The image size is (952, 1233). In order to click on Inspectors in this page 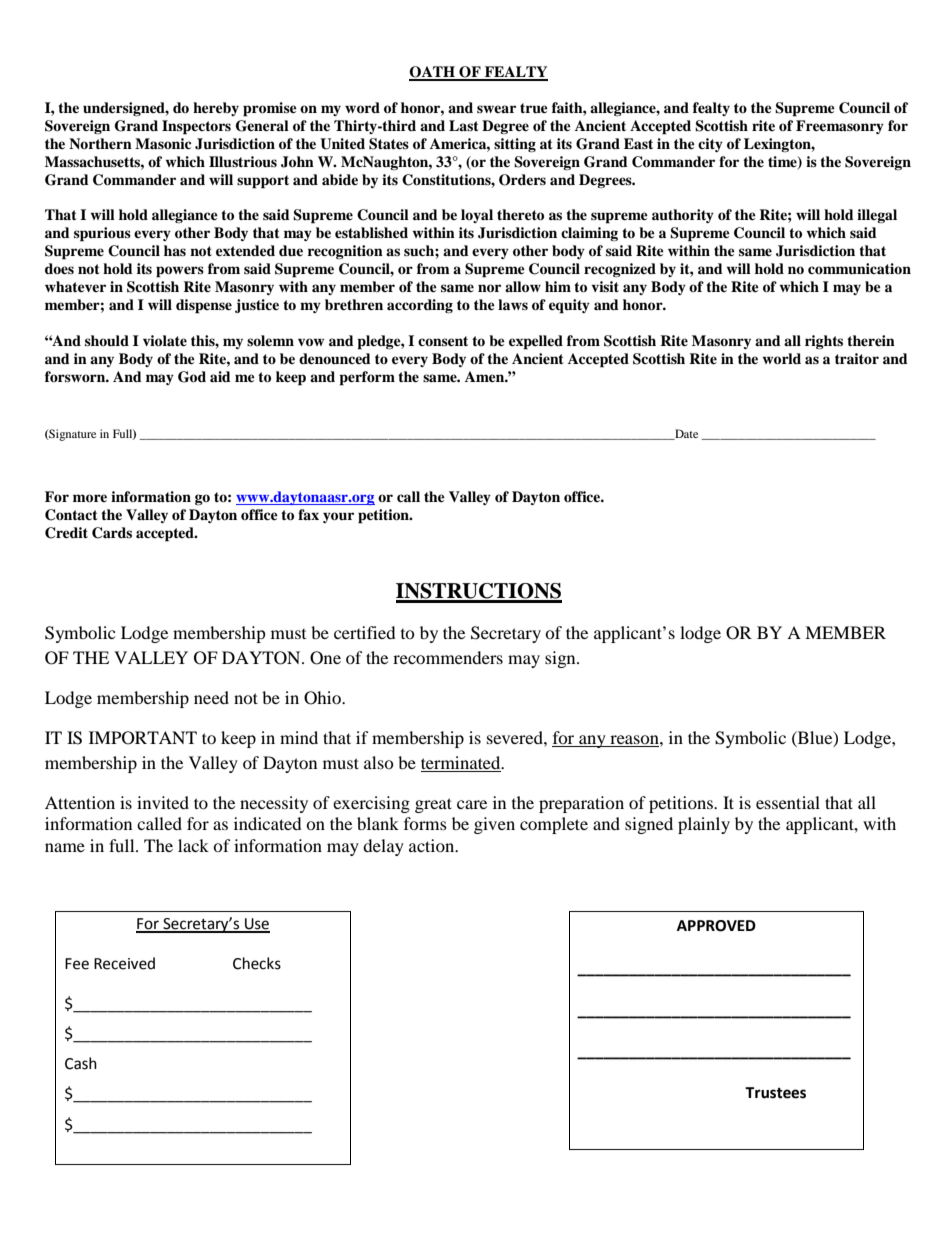, I will do `click(196, 127)`.
